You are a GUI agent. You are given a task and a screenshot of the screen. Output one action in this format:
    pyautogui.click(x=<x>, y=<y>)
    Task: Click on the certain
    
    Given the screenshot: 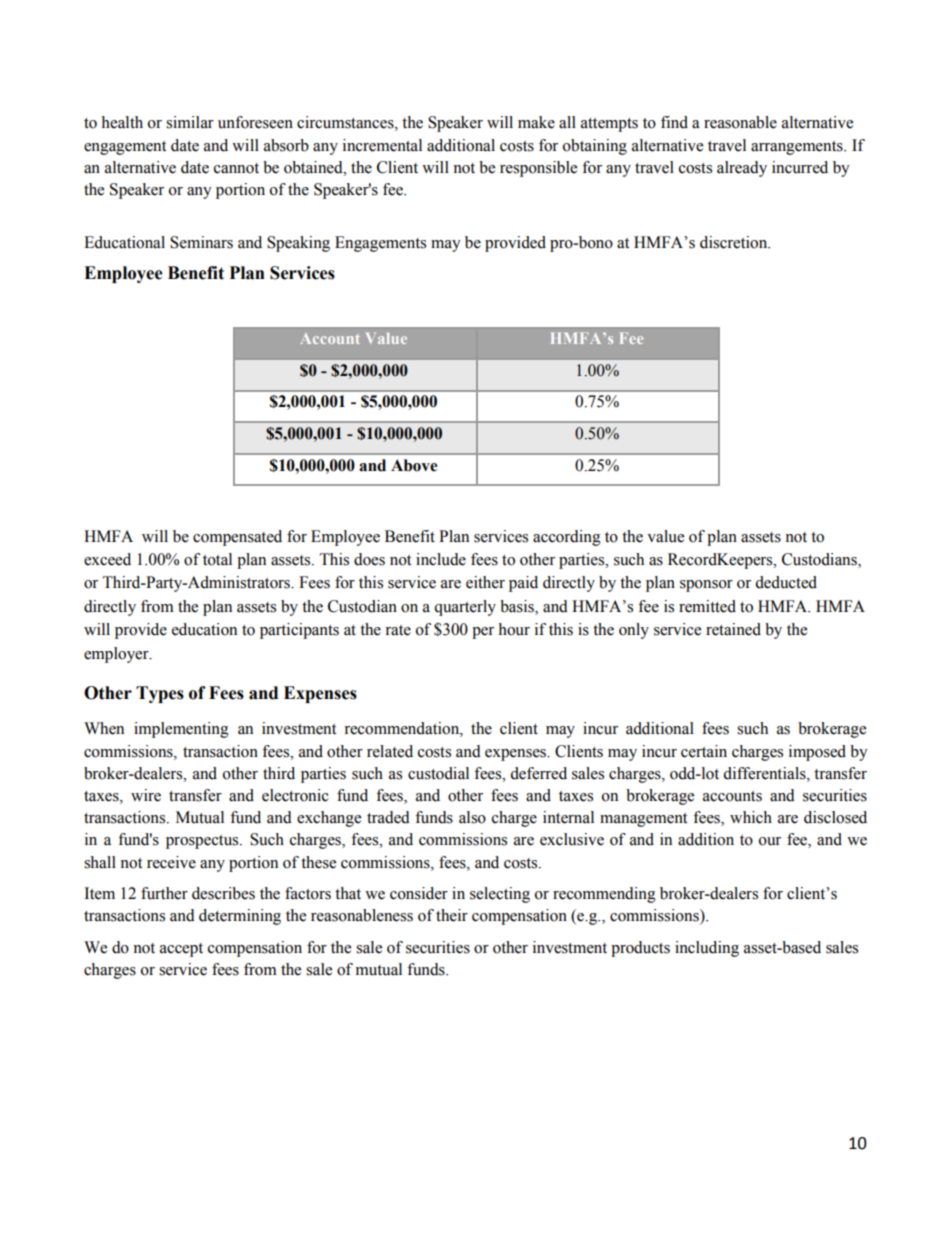 What is the action you would take?
    pyautogui.click(x=704, y=751)
